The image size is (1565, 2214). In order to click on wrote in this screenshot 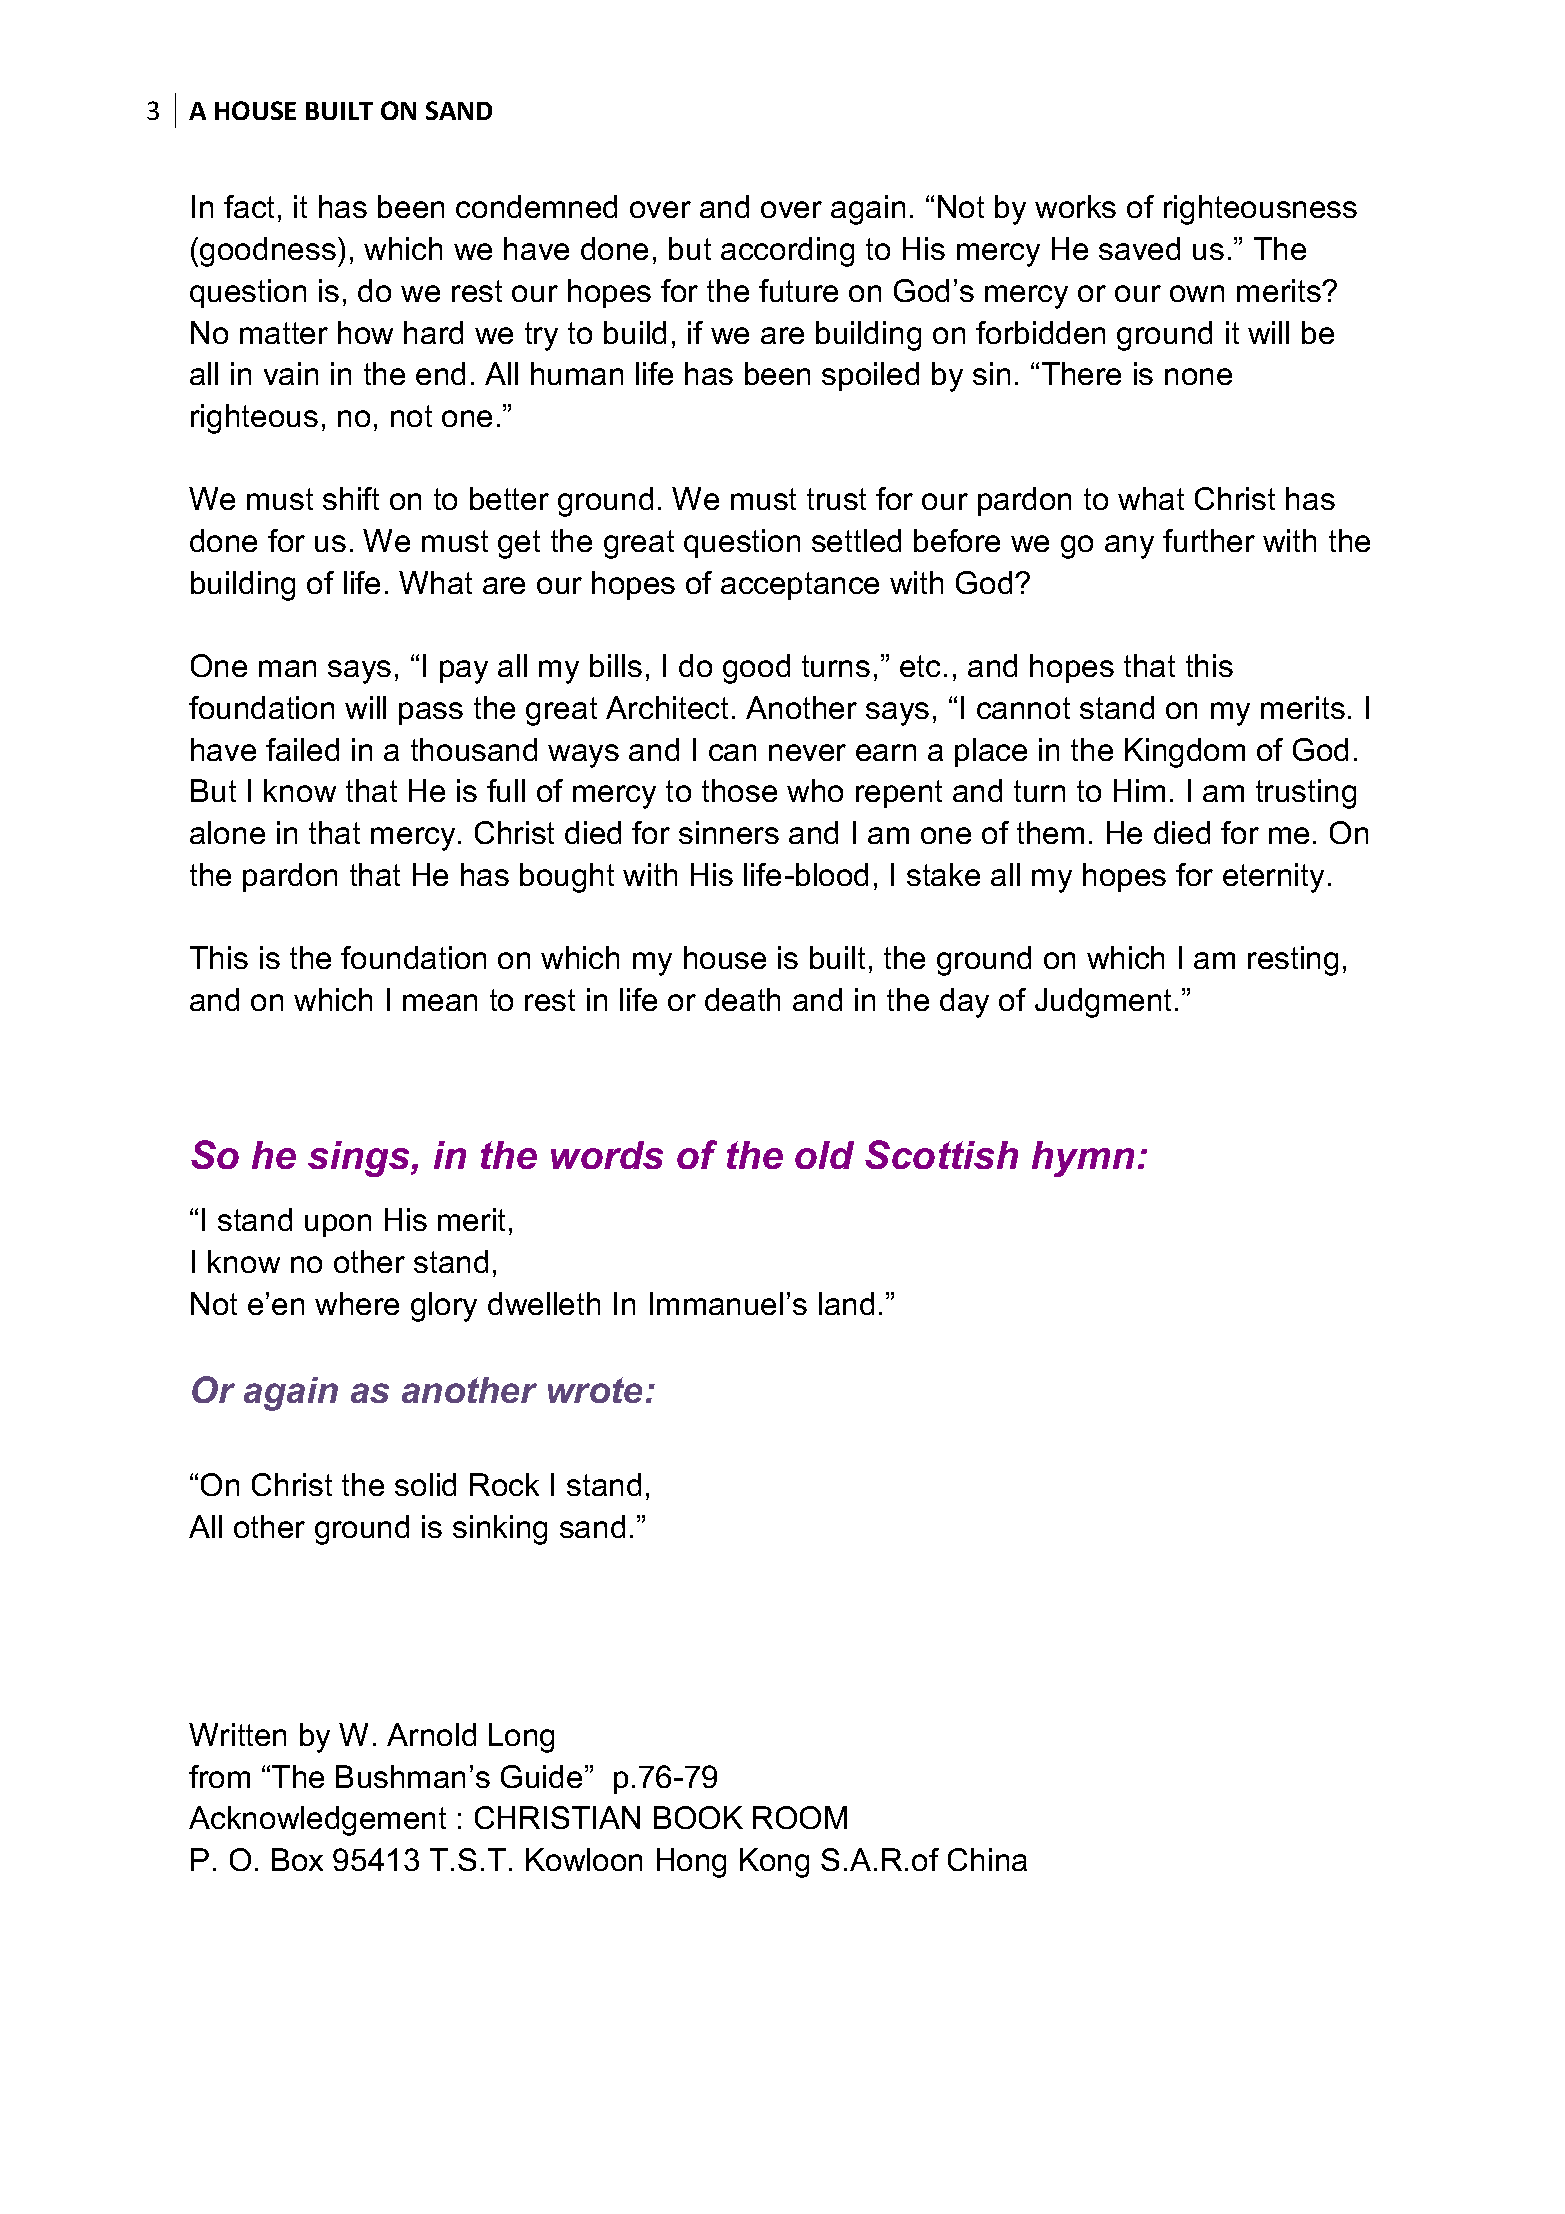, I will do `click(595, 1390)`.
